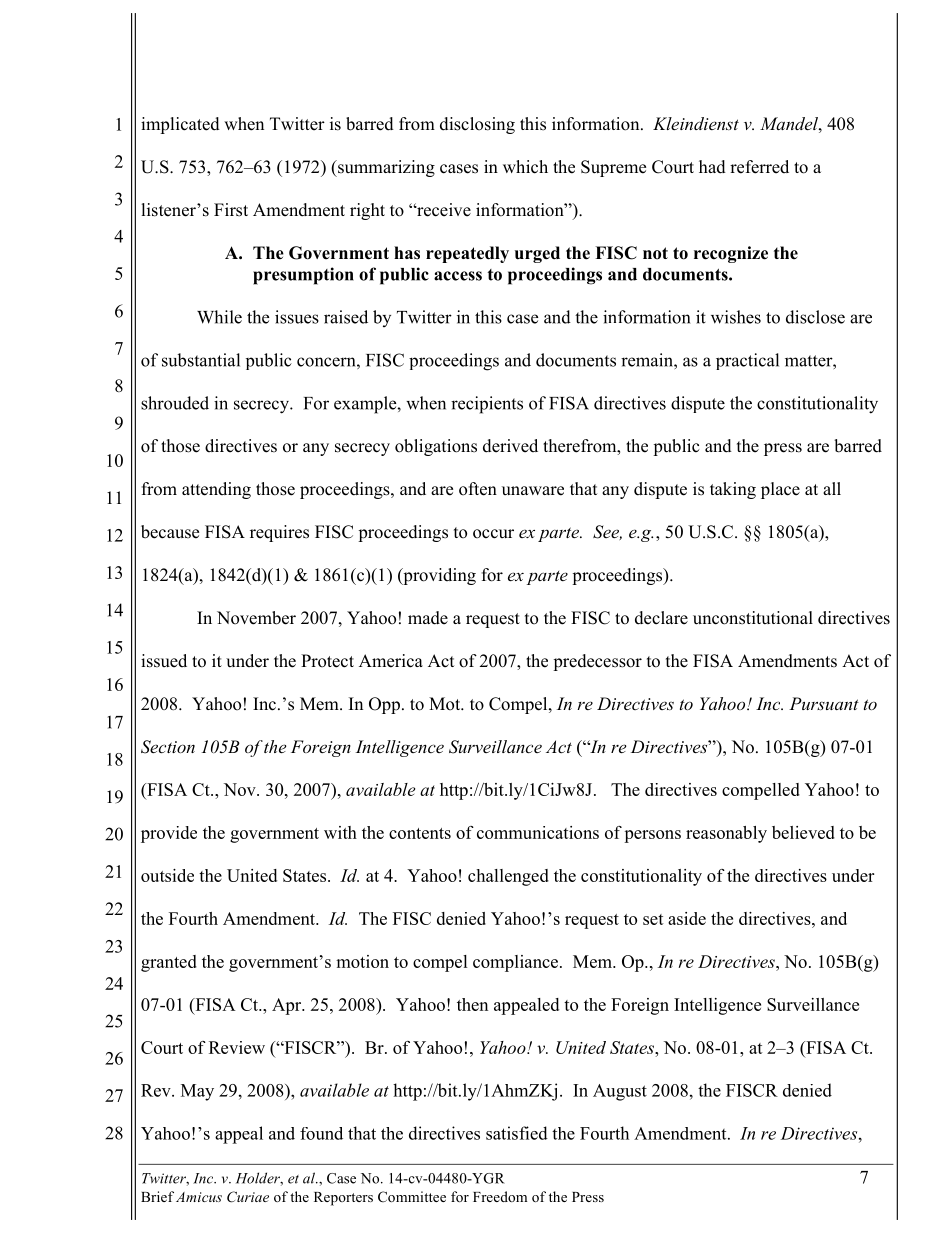  I want to click on attending, so click(216, 490).
